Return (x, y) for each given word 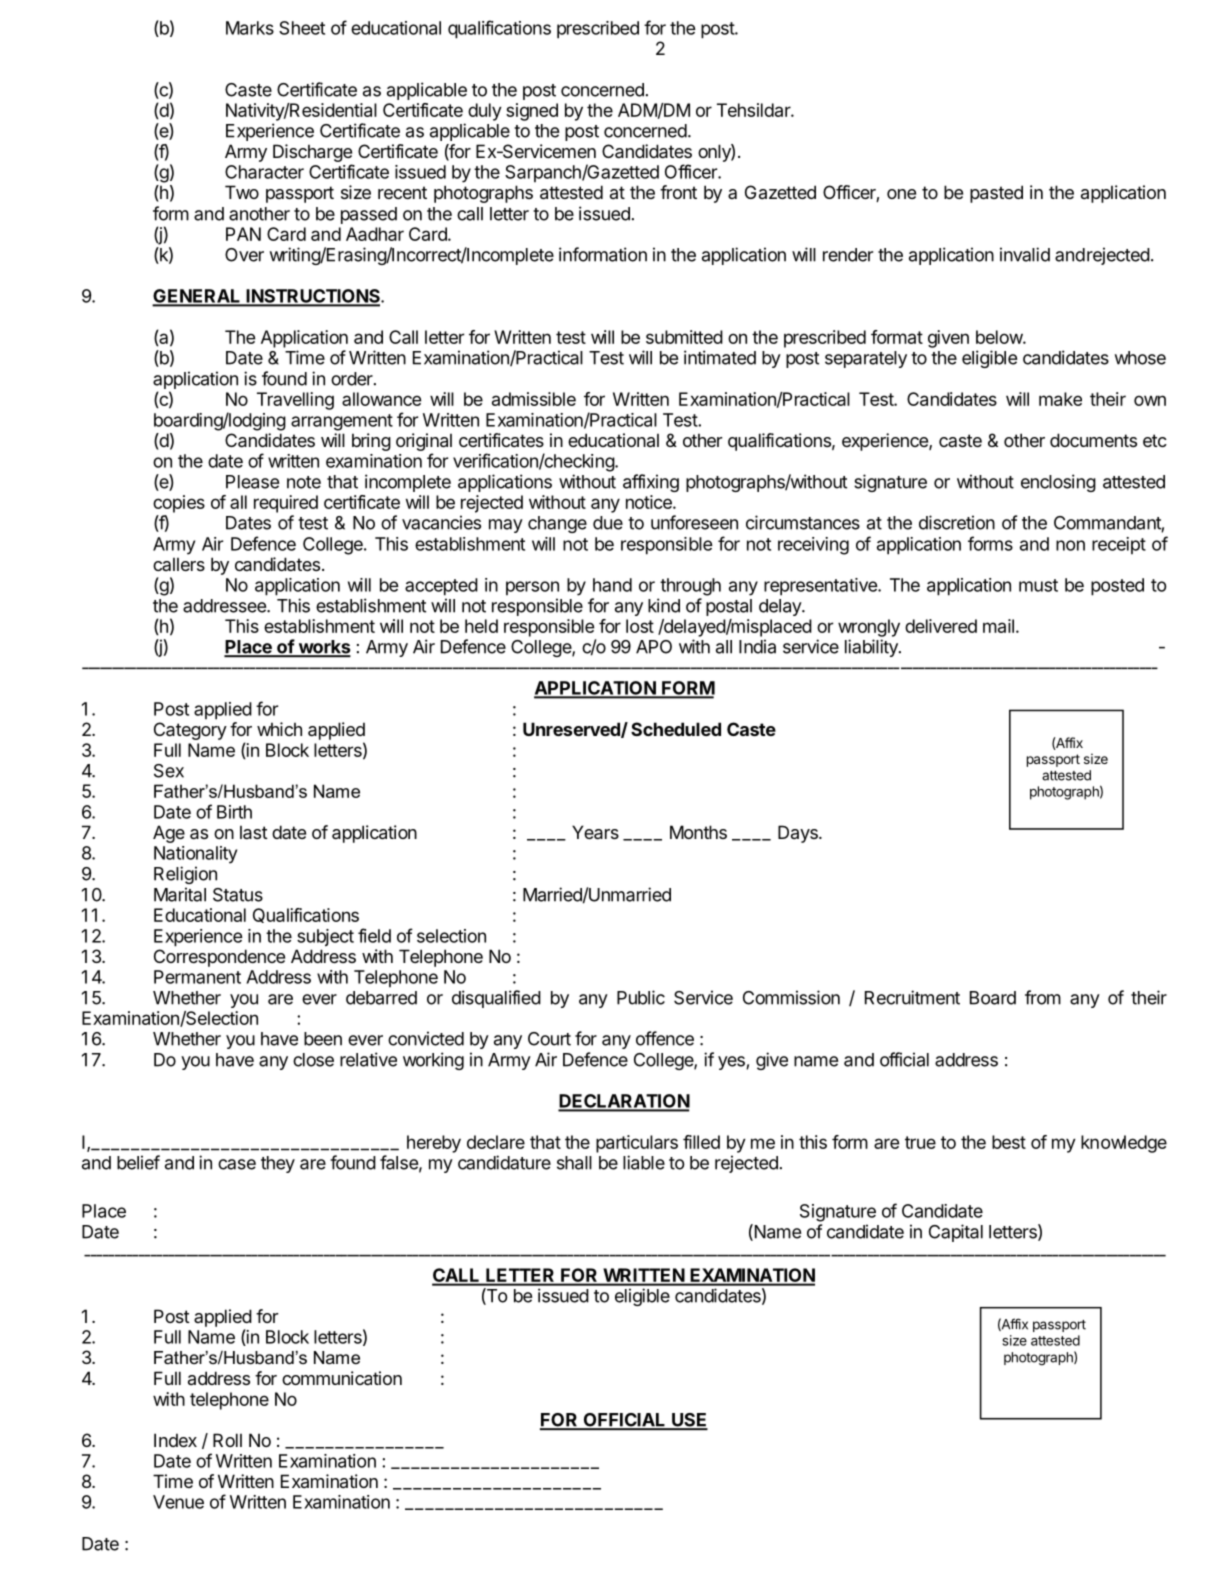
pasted (996, 194)
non (1070, 545)
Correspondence (219, 958)
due (608, 523)
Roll (227, 1440)
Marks (250, 28)
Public (641, 997)
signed (532, 112)
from (1043, 997)
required (286, 504)
